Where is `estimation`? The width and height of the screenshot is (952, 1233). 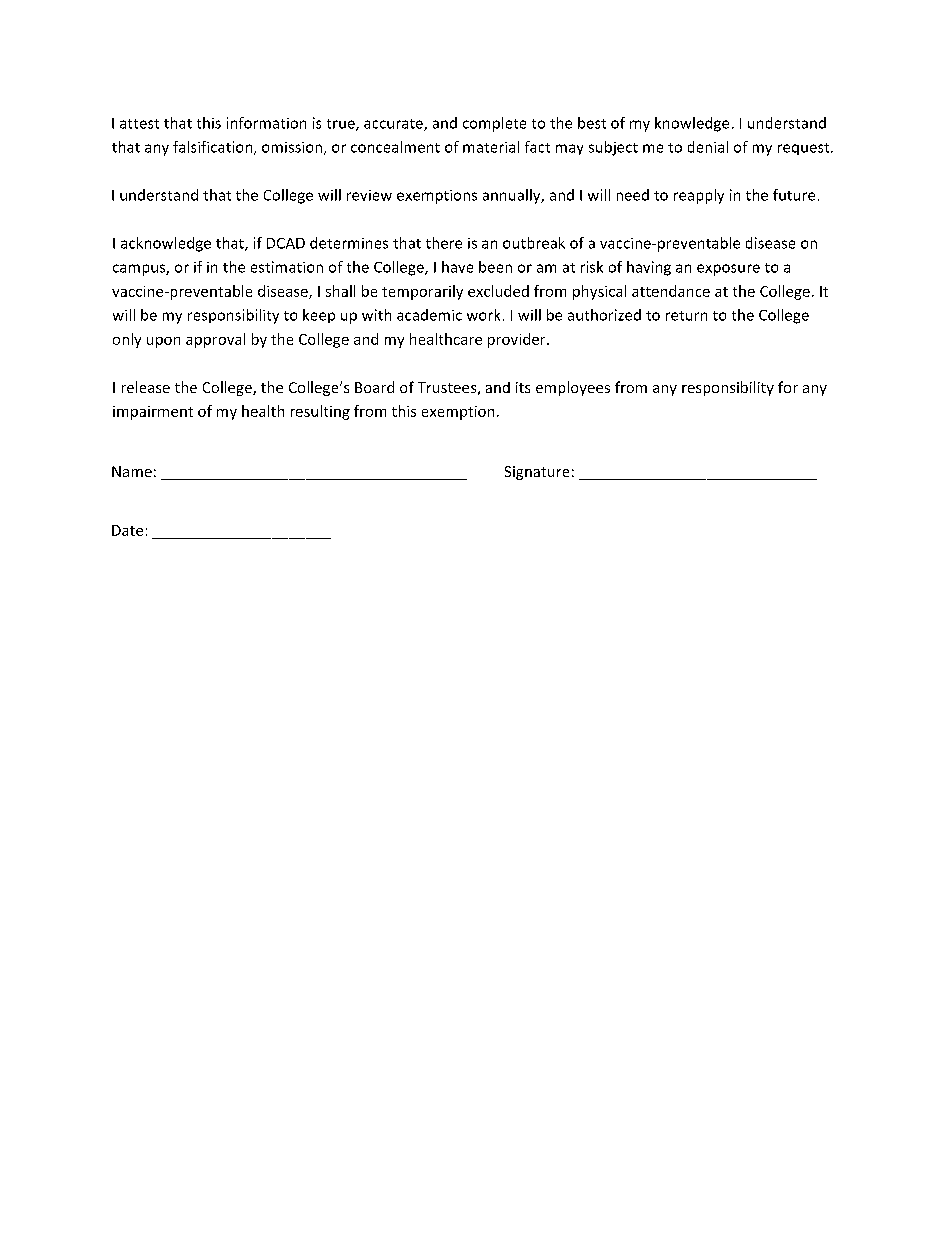
estimation is located at coordinates (287, 267).
